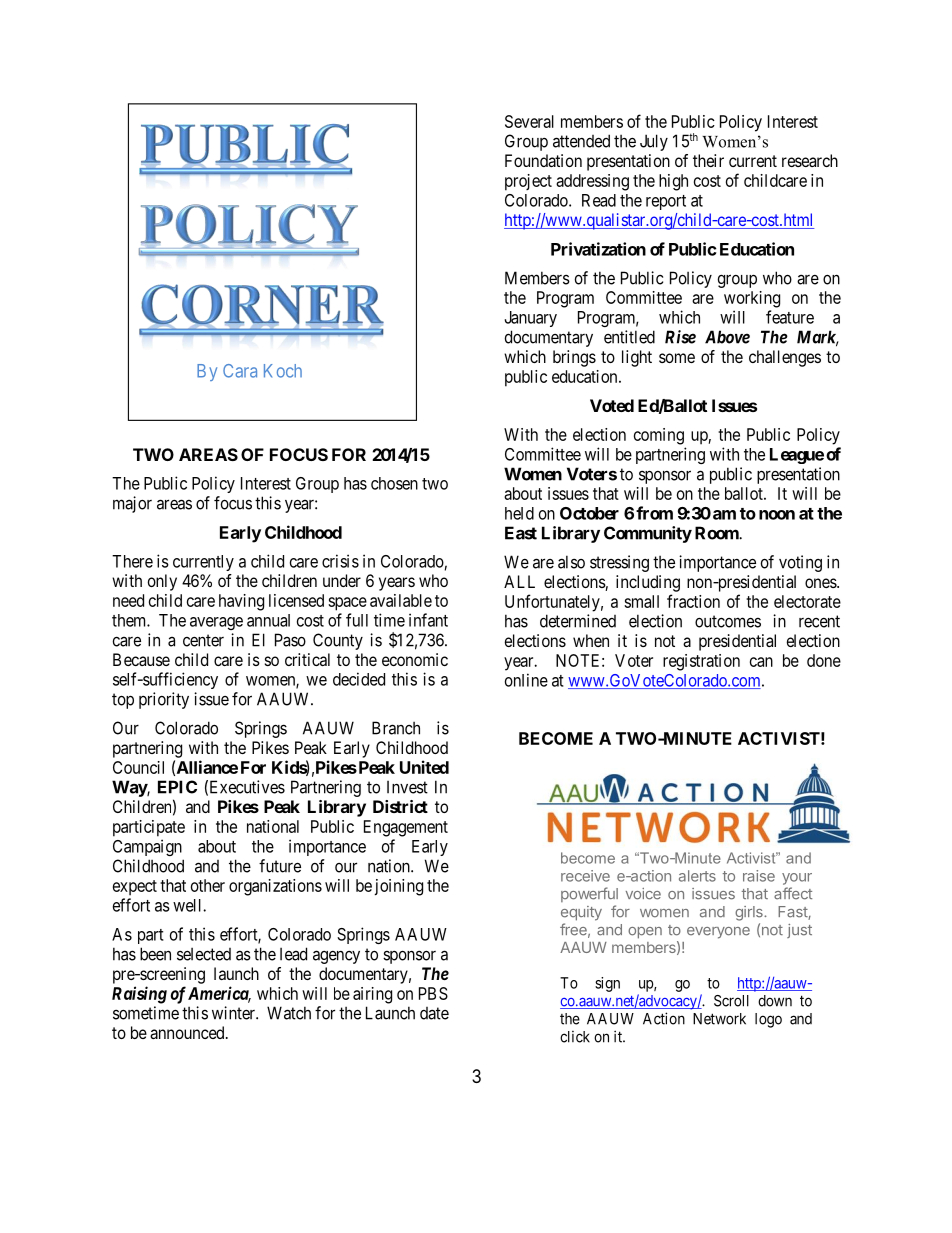 The height and width of the screenshot is (1233, 952). What do you see at coordinates (708, 160) in the screenshot?
I see `their` at bounding box center [708, 160].
